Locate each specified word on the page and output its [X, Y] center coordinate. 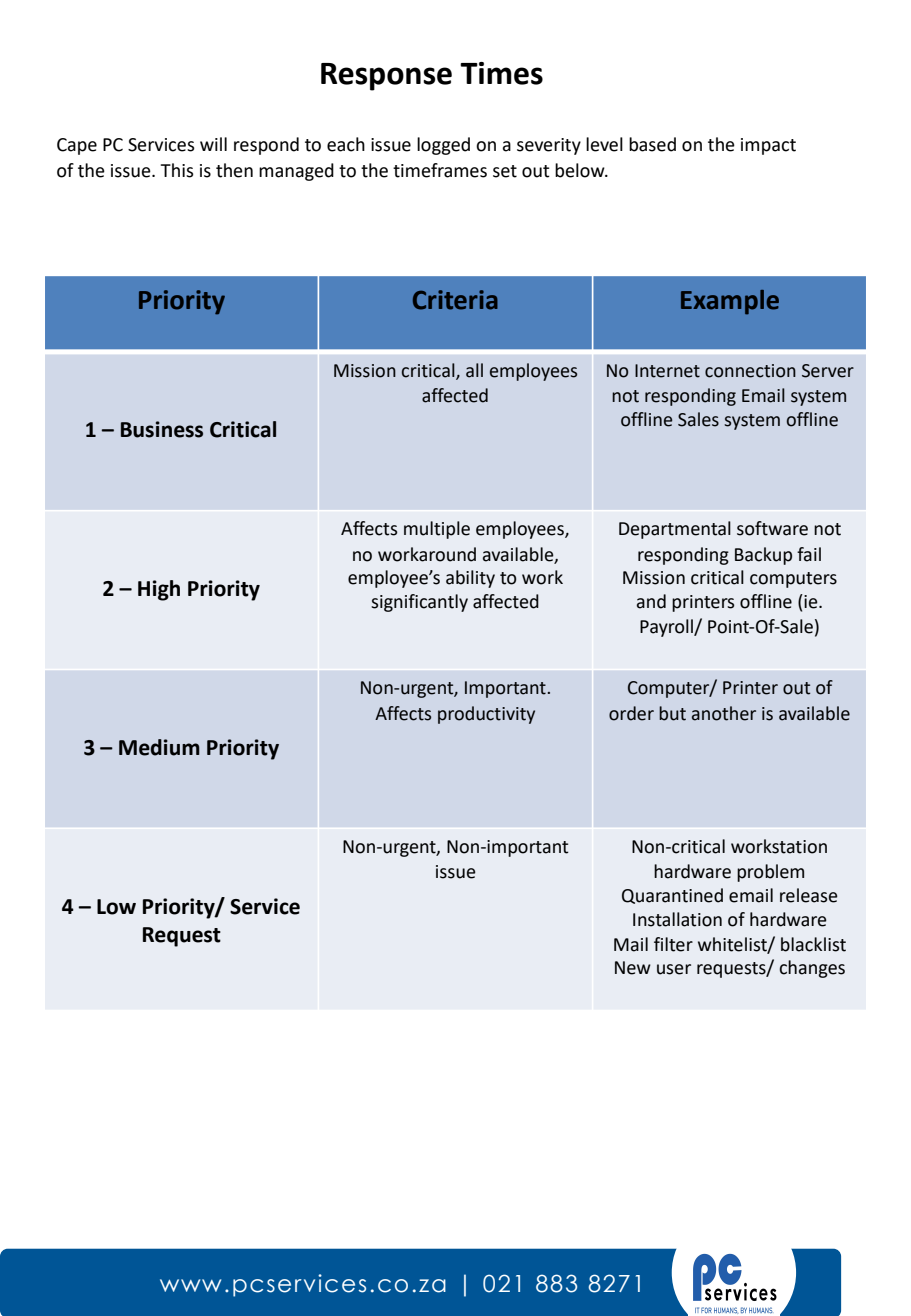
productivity [486, 715]
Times [501, 73]
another [724, 713]
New [633, 968]
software [772, 528]
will [213, 144]
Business [162, 429]
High [159, 590]
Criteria [455, 300]
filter [673, 944]
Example [730, 302]
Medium [159, 747]
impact [768, 146]
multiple [437, 530]
